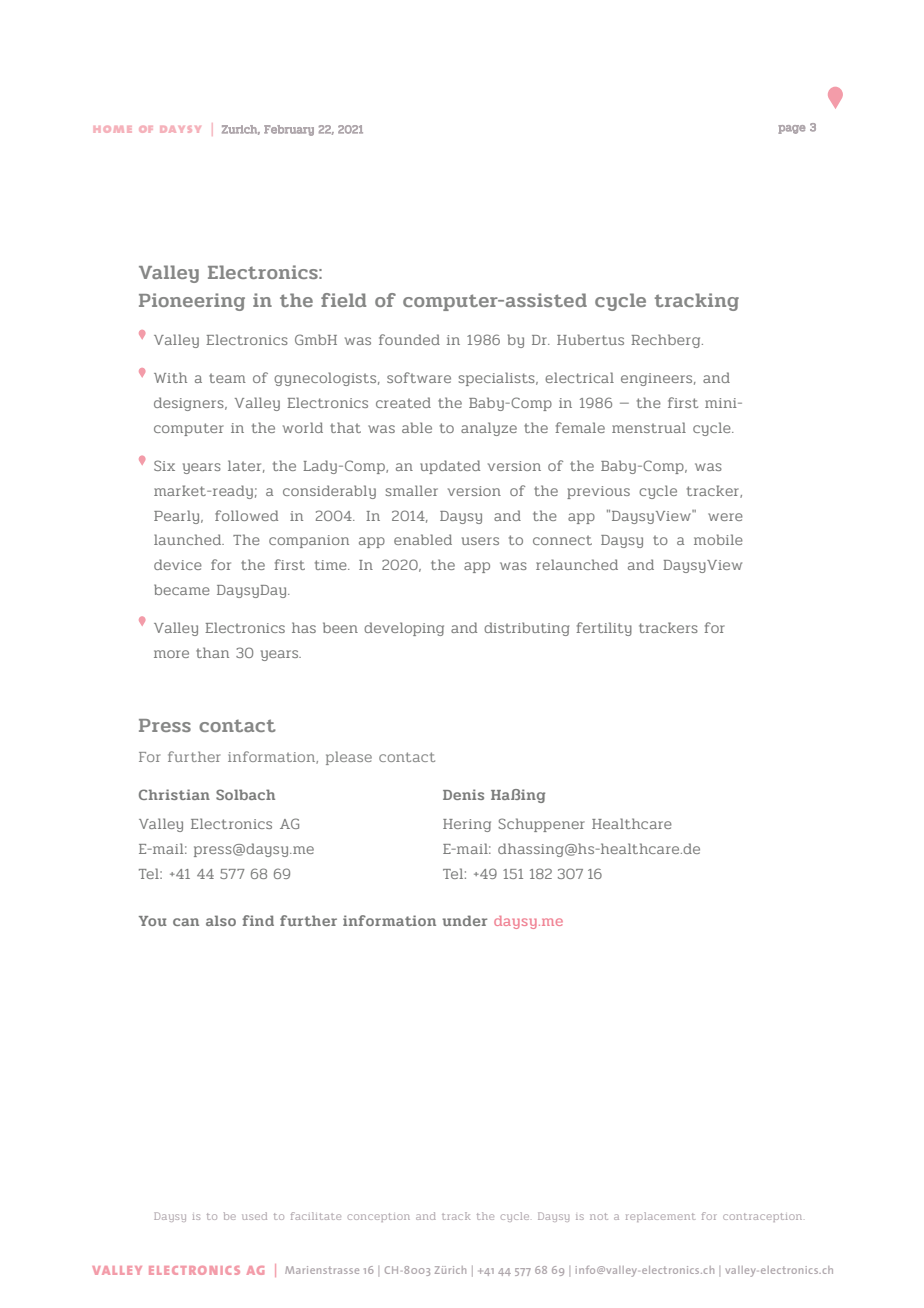 The image size is (924, 1308). Describe the element at coordinates (791, 129) in the screenshot. I see `page` at that location.
